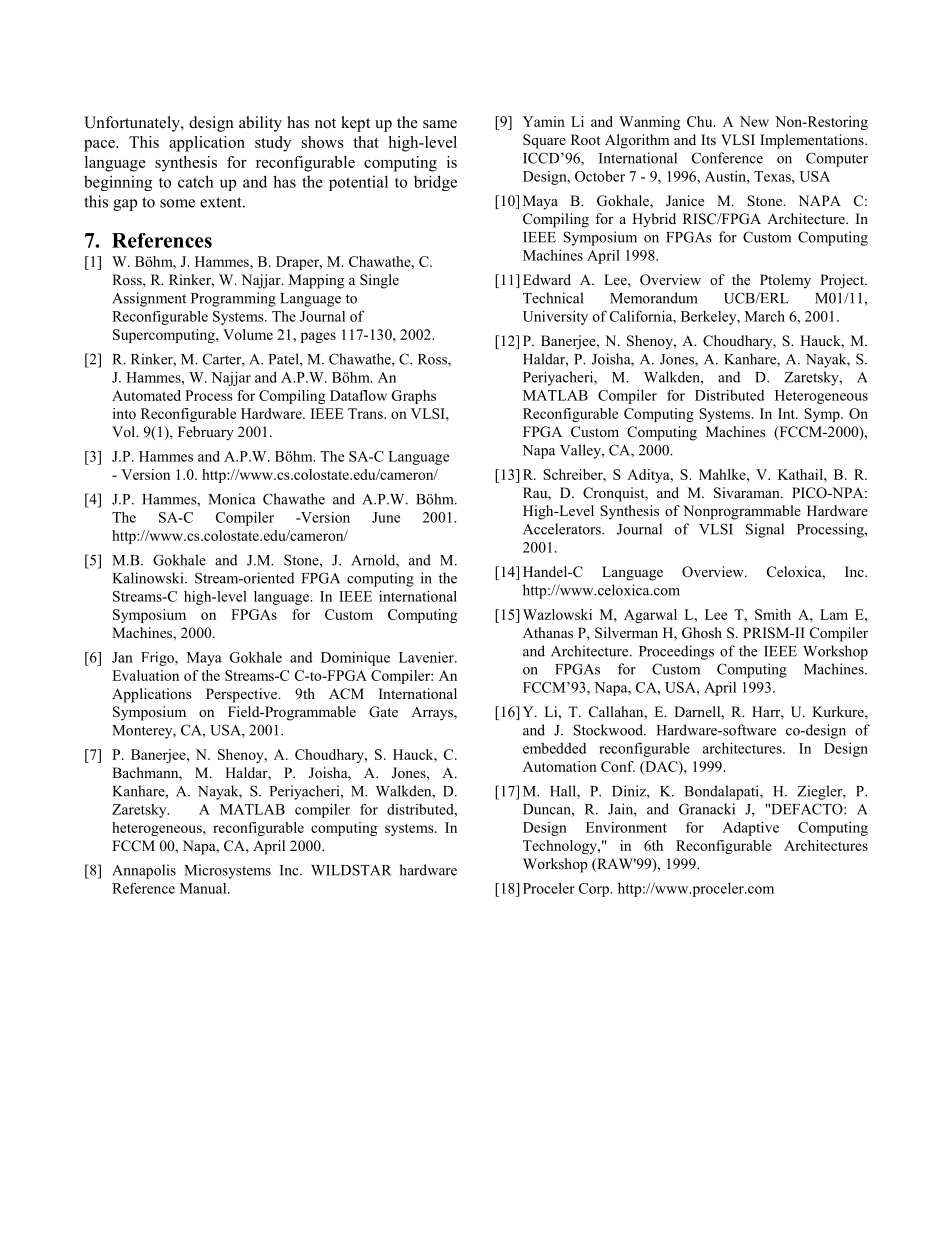 Image resolution: width=952 pixels, height=1233 pixels. What do you see at coordinates (149, 299) in the image?
I see `Assignment` at bounding box center [149, 299].
